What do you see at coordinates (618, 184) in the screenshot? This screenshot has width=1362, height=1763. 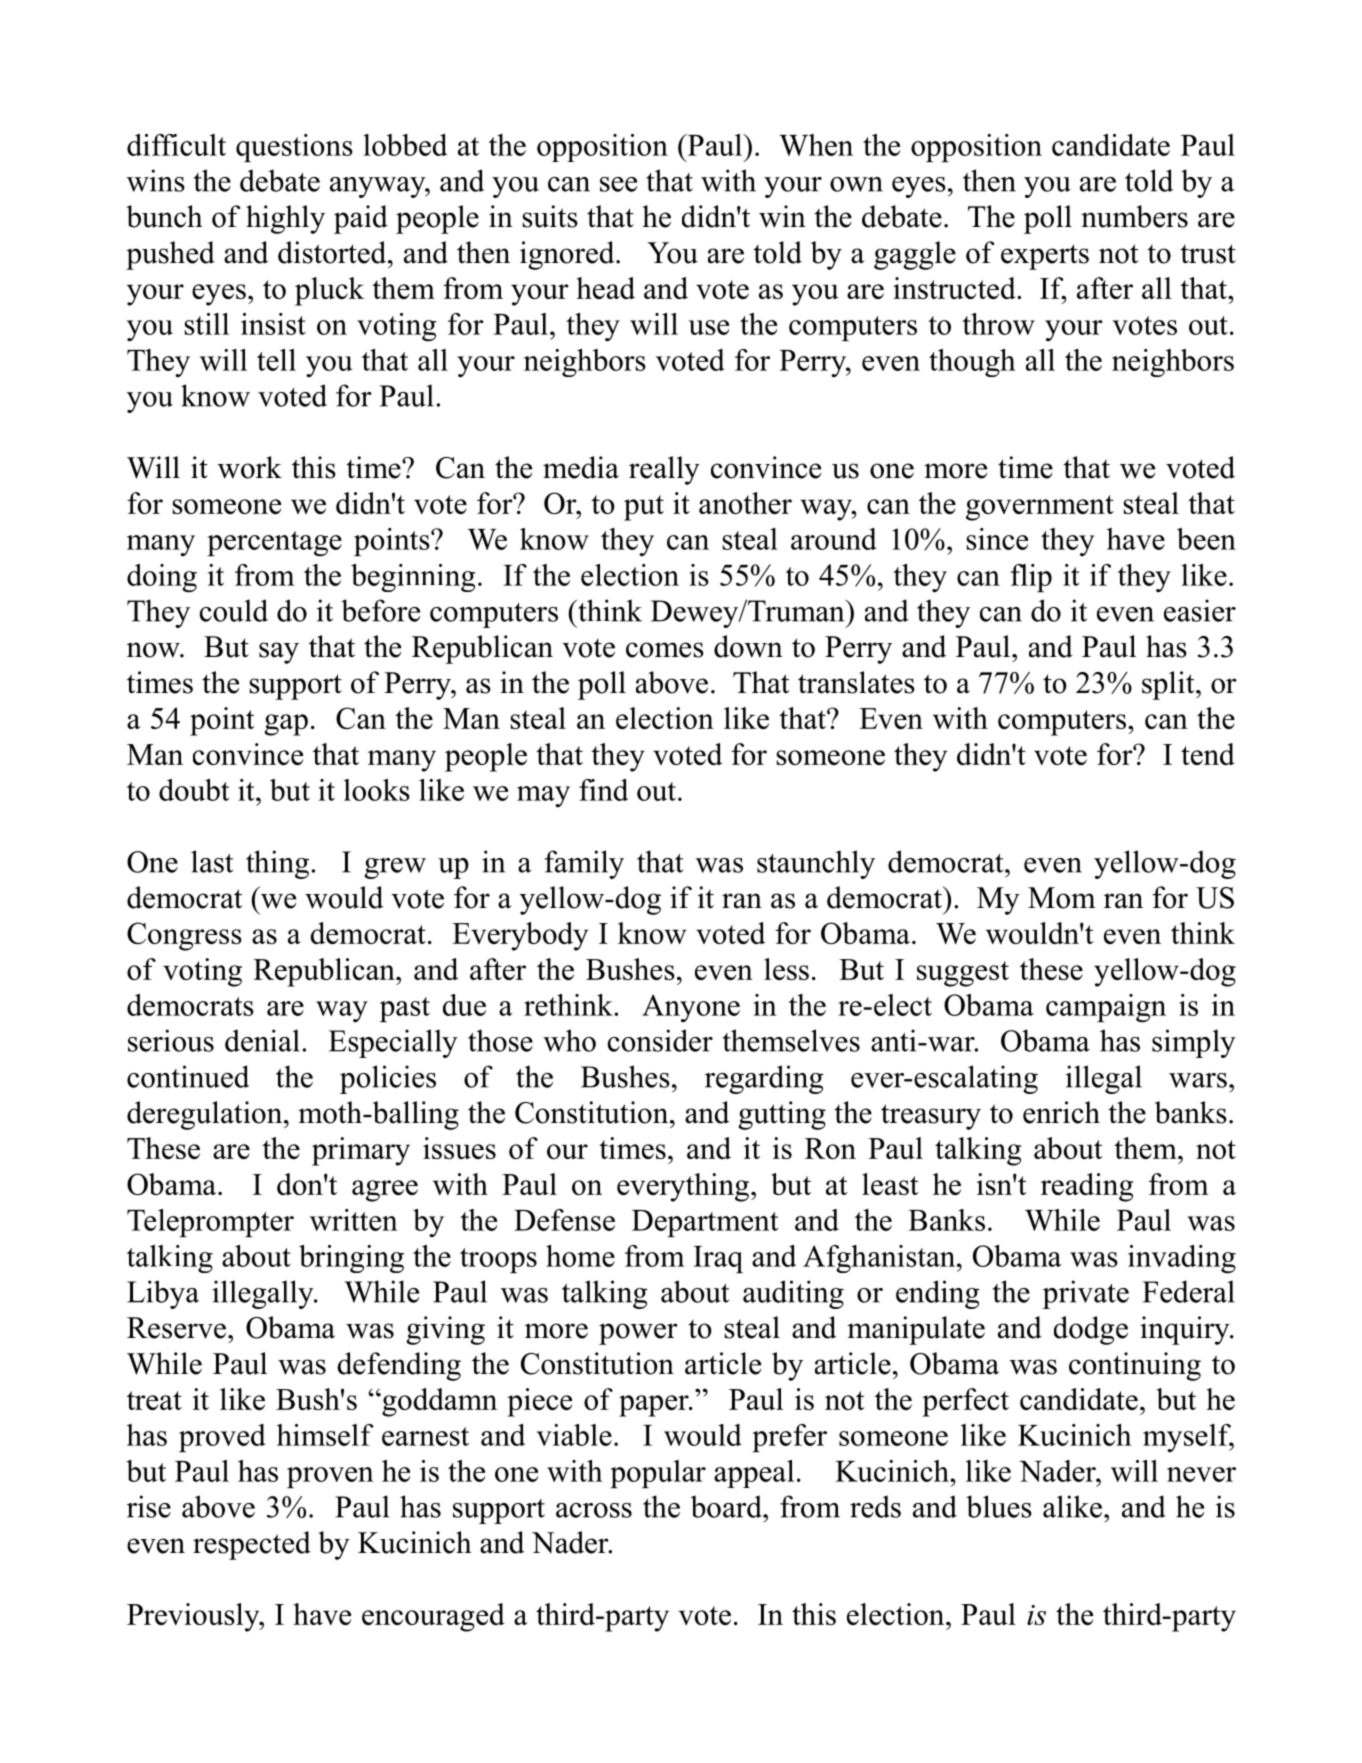 I see `see` at bounding box center [618, 184].
